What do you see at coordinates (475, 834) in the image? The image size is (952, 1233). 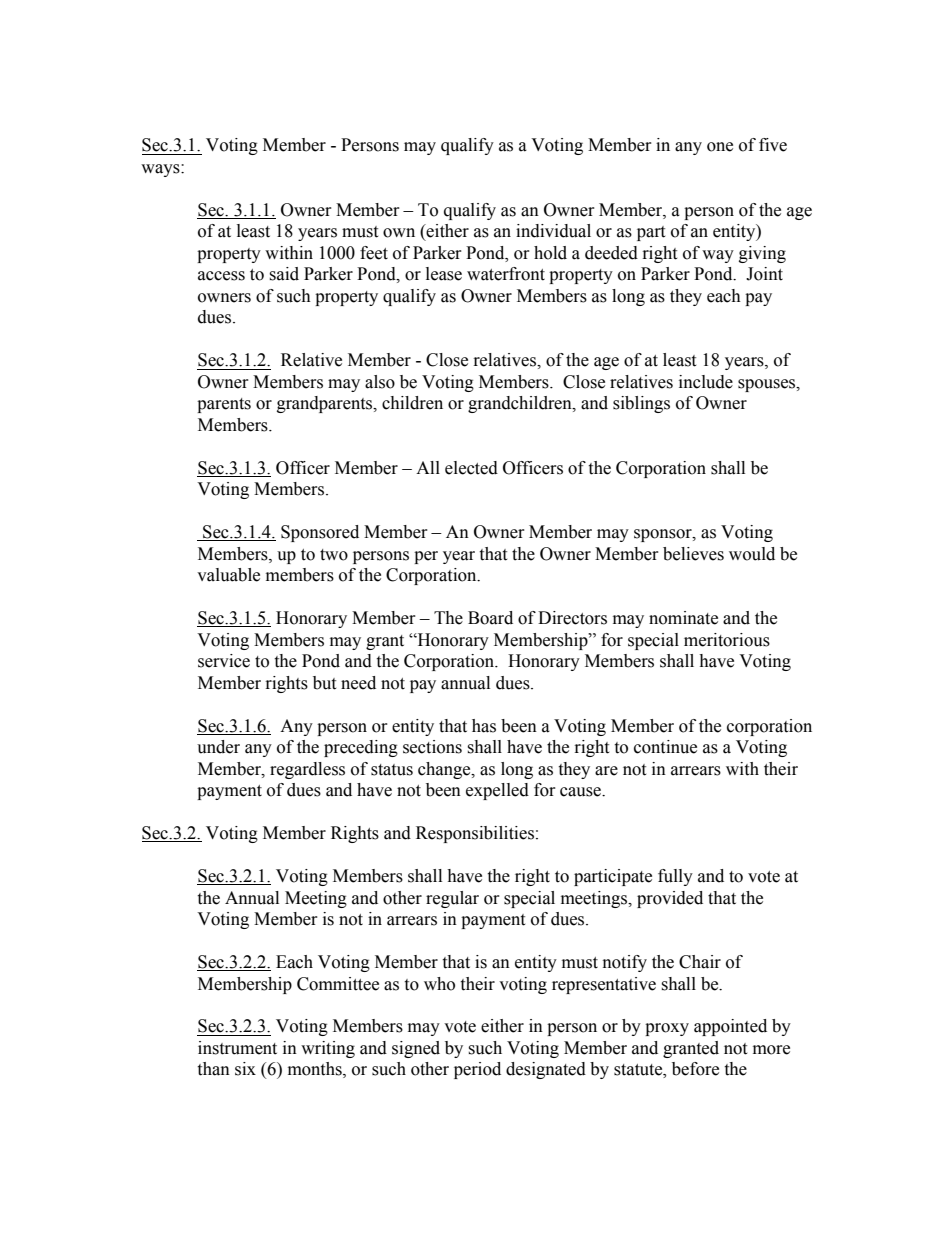 I see `Responsibilities` at bounding box center [475, 834].
